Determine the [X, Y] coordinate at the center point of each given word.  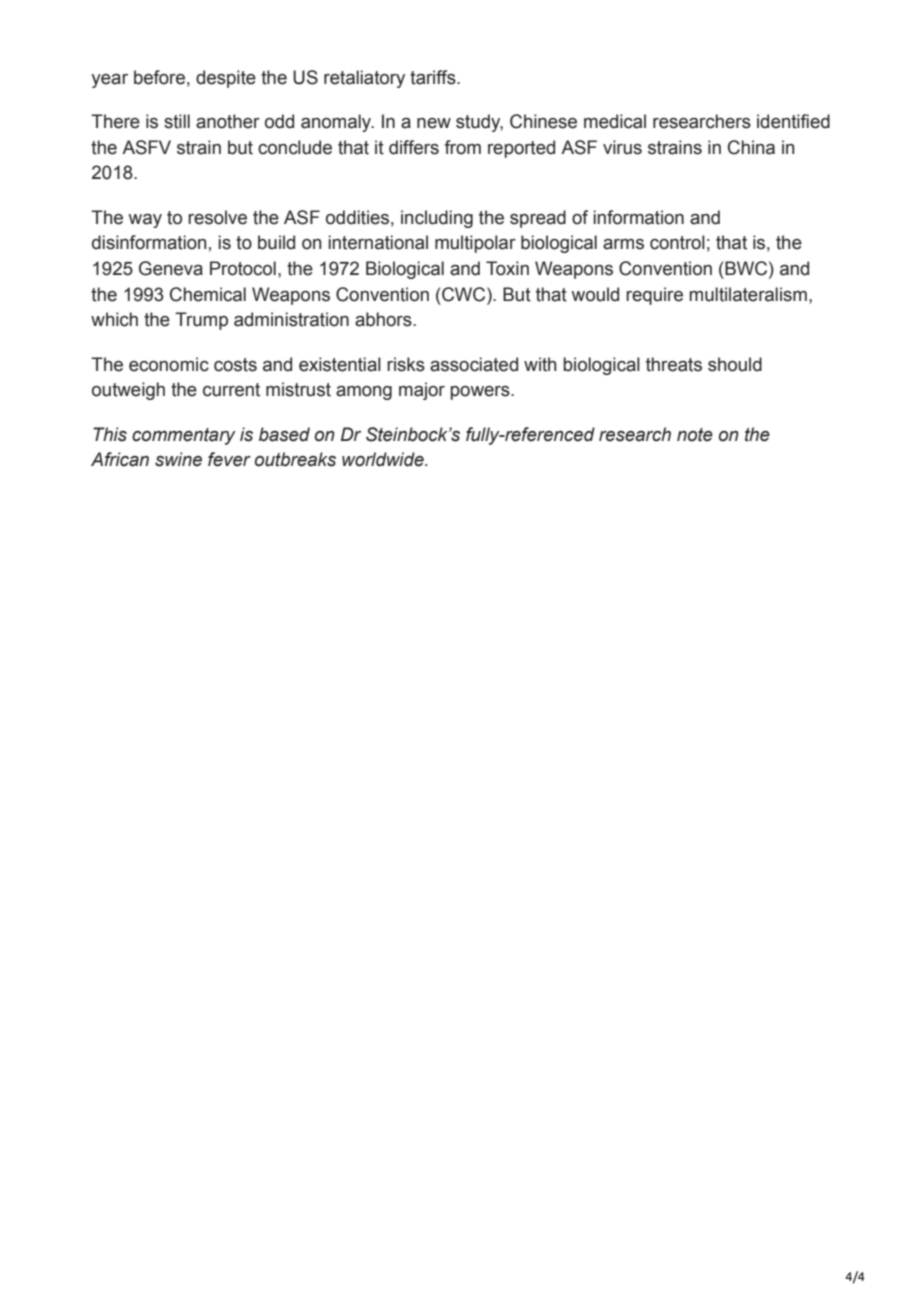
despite [226, 79]
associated [474, 364]
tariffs [434, 77]
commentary [184, 436]
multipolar [475, 244]
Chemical [208, 294]
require [654, 296]
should [735, 364]
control [677, 242]
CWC [465, 294]
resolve [217, 217]
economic [169, 364]
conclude [295, 147]
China [751, 147]
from [462, 147]
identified [793, 121]
